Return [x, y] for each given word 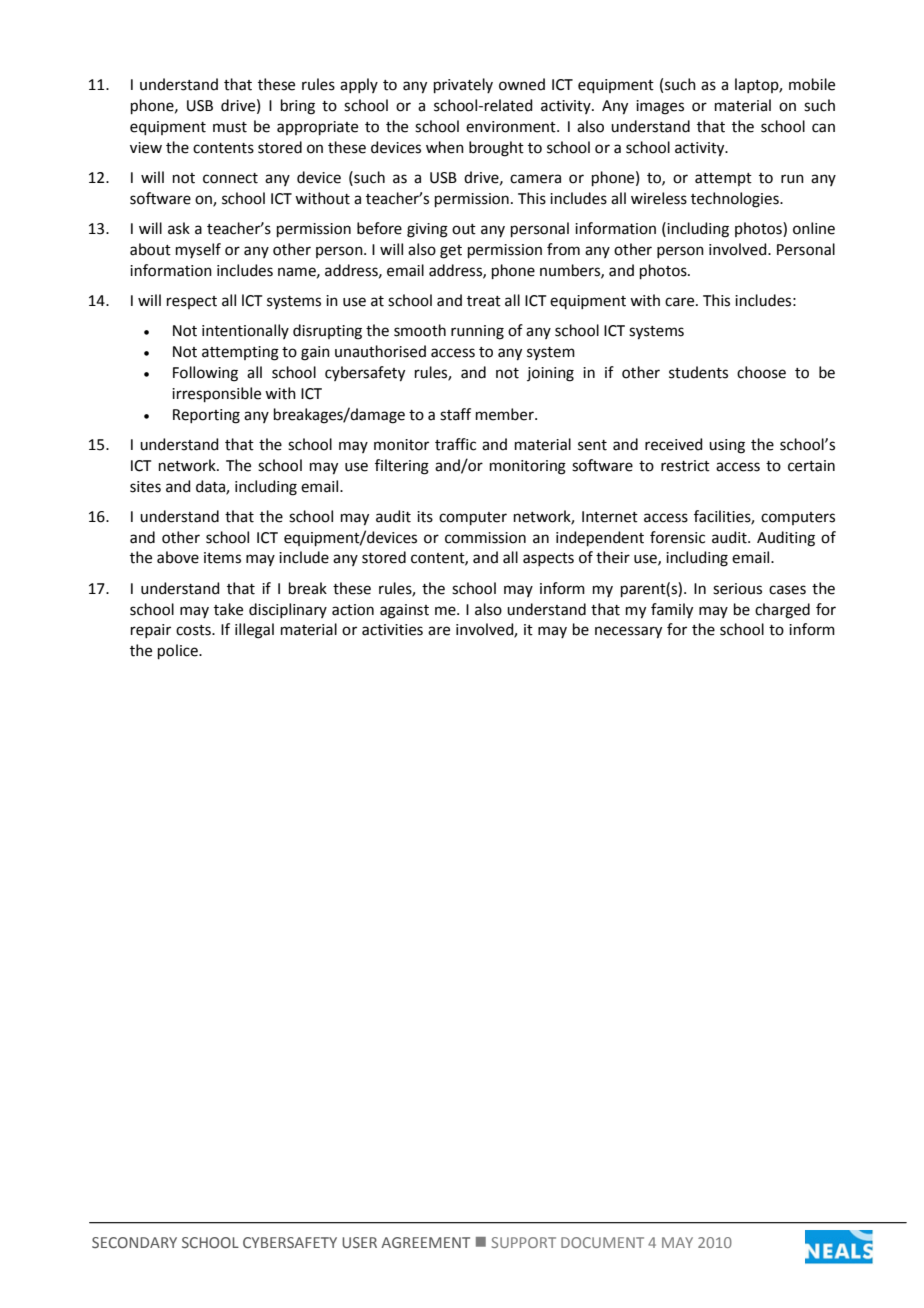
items [222, 558]
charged [782, 611]
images [660, 107]
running [477, 332]
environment [512, 127]
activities [392, 630]
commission [485, 538]
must [230, 127]
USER [359, 1242]
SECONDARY [134, 1242]
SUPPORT [524, 1242]
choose [761, 372]
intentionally [245, 331]
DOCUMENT [602, 1242]
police [179, 651]
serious [737, 589]
